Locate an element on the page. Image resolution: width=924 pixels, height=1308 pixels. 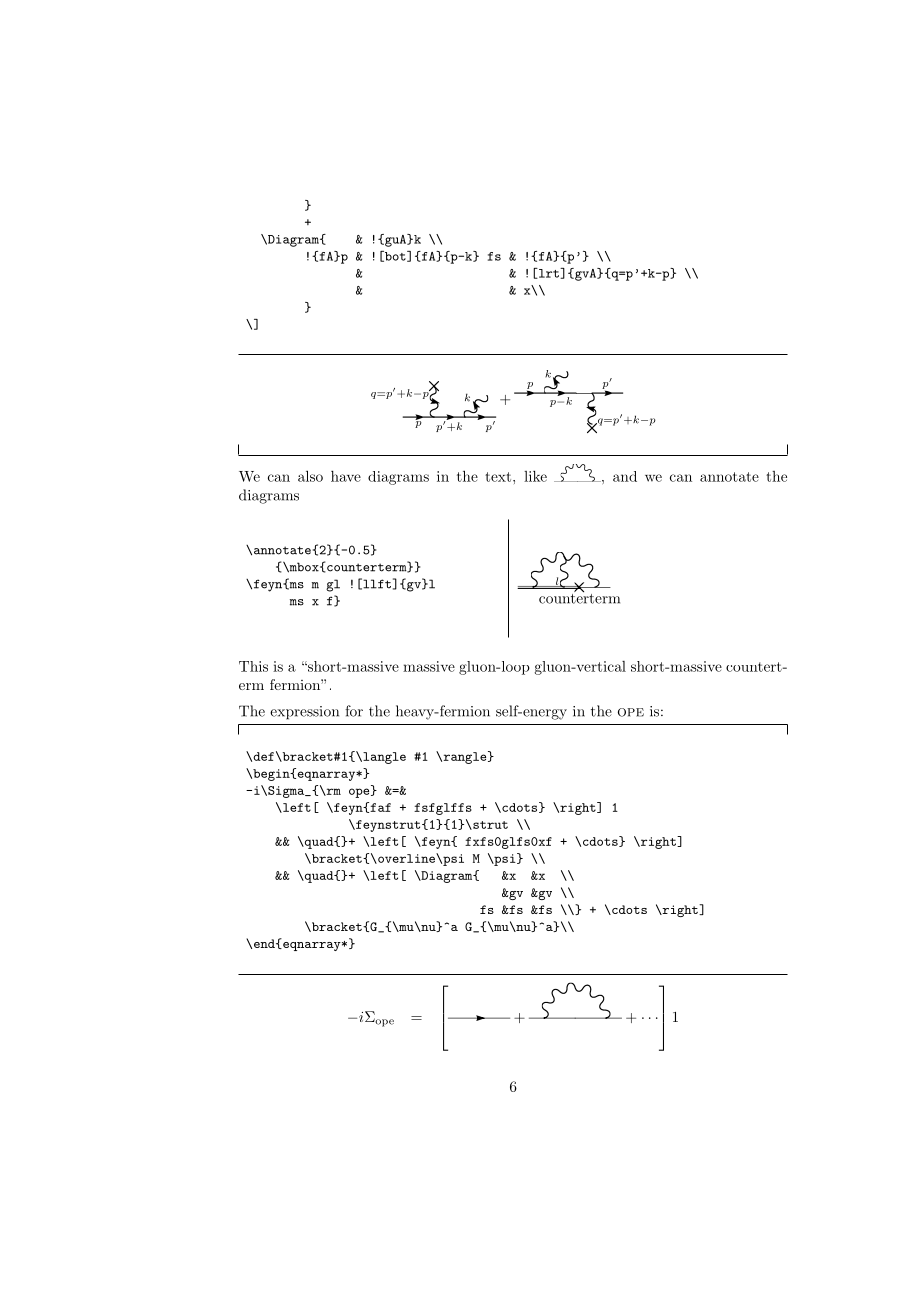
and is located at coordinates (625, 476).
